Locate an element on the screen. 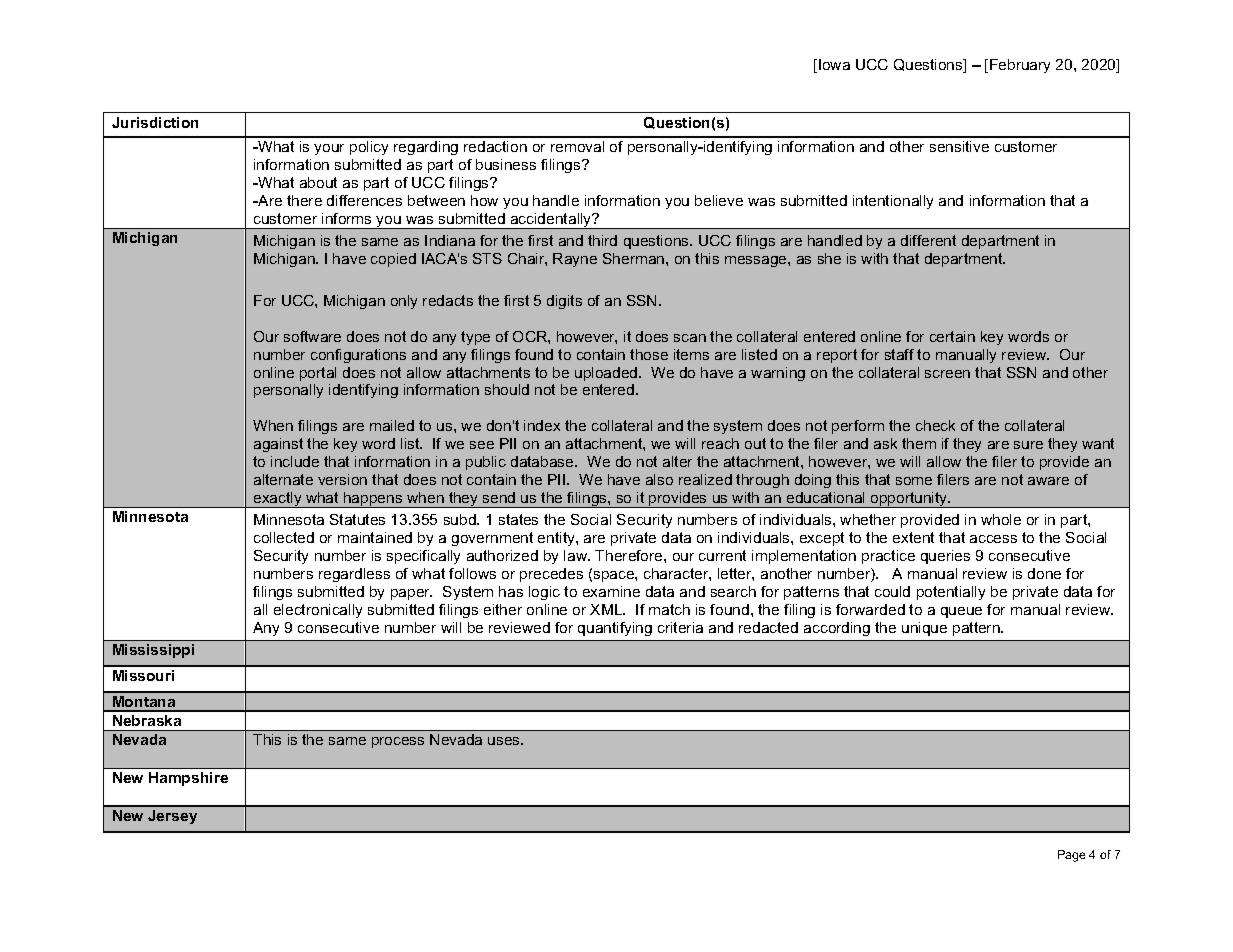  electronically is located at coordinates (318, 611).
